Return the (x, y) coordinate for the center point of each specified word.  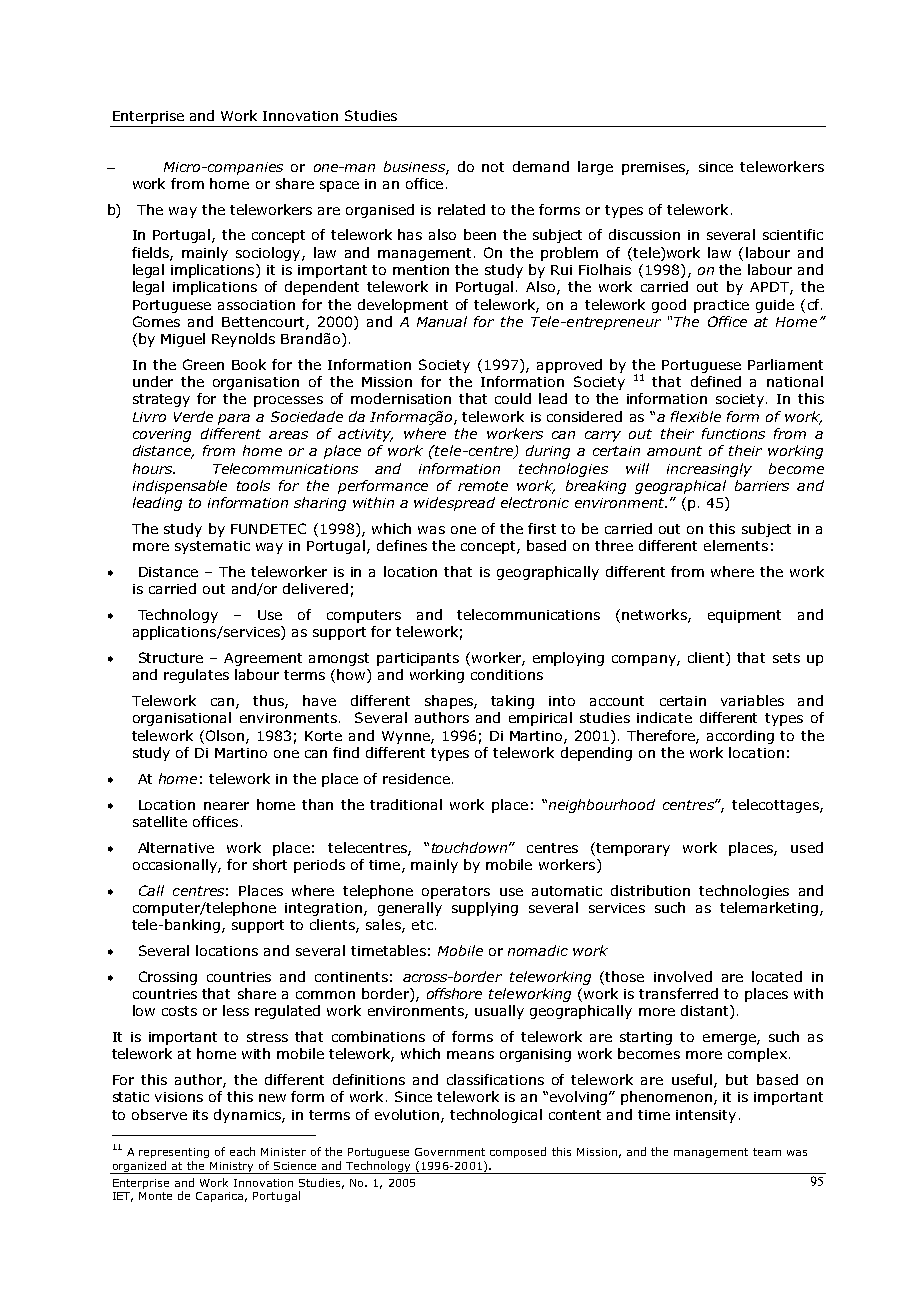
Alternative (176, 847)
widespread (454, 504)
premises (654, 168)
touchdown (471, 847)
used (807, 847)
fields (151, 253)
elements (736, 545)
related (461, 209)
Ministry (232, 1168)
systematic (212, 547)
